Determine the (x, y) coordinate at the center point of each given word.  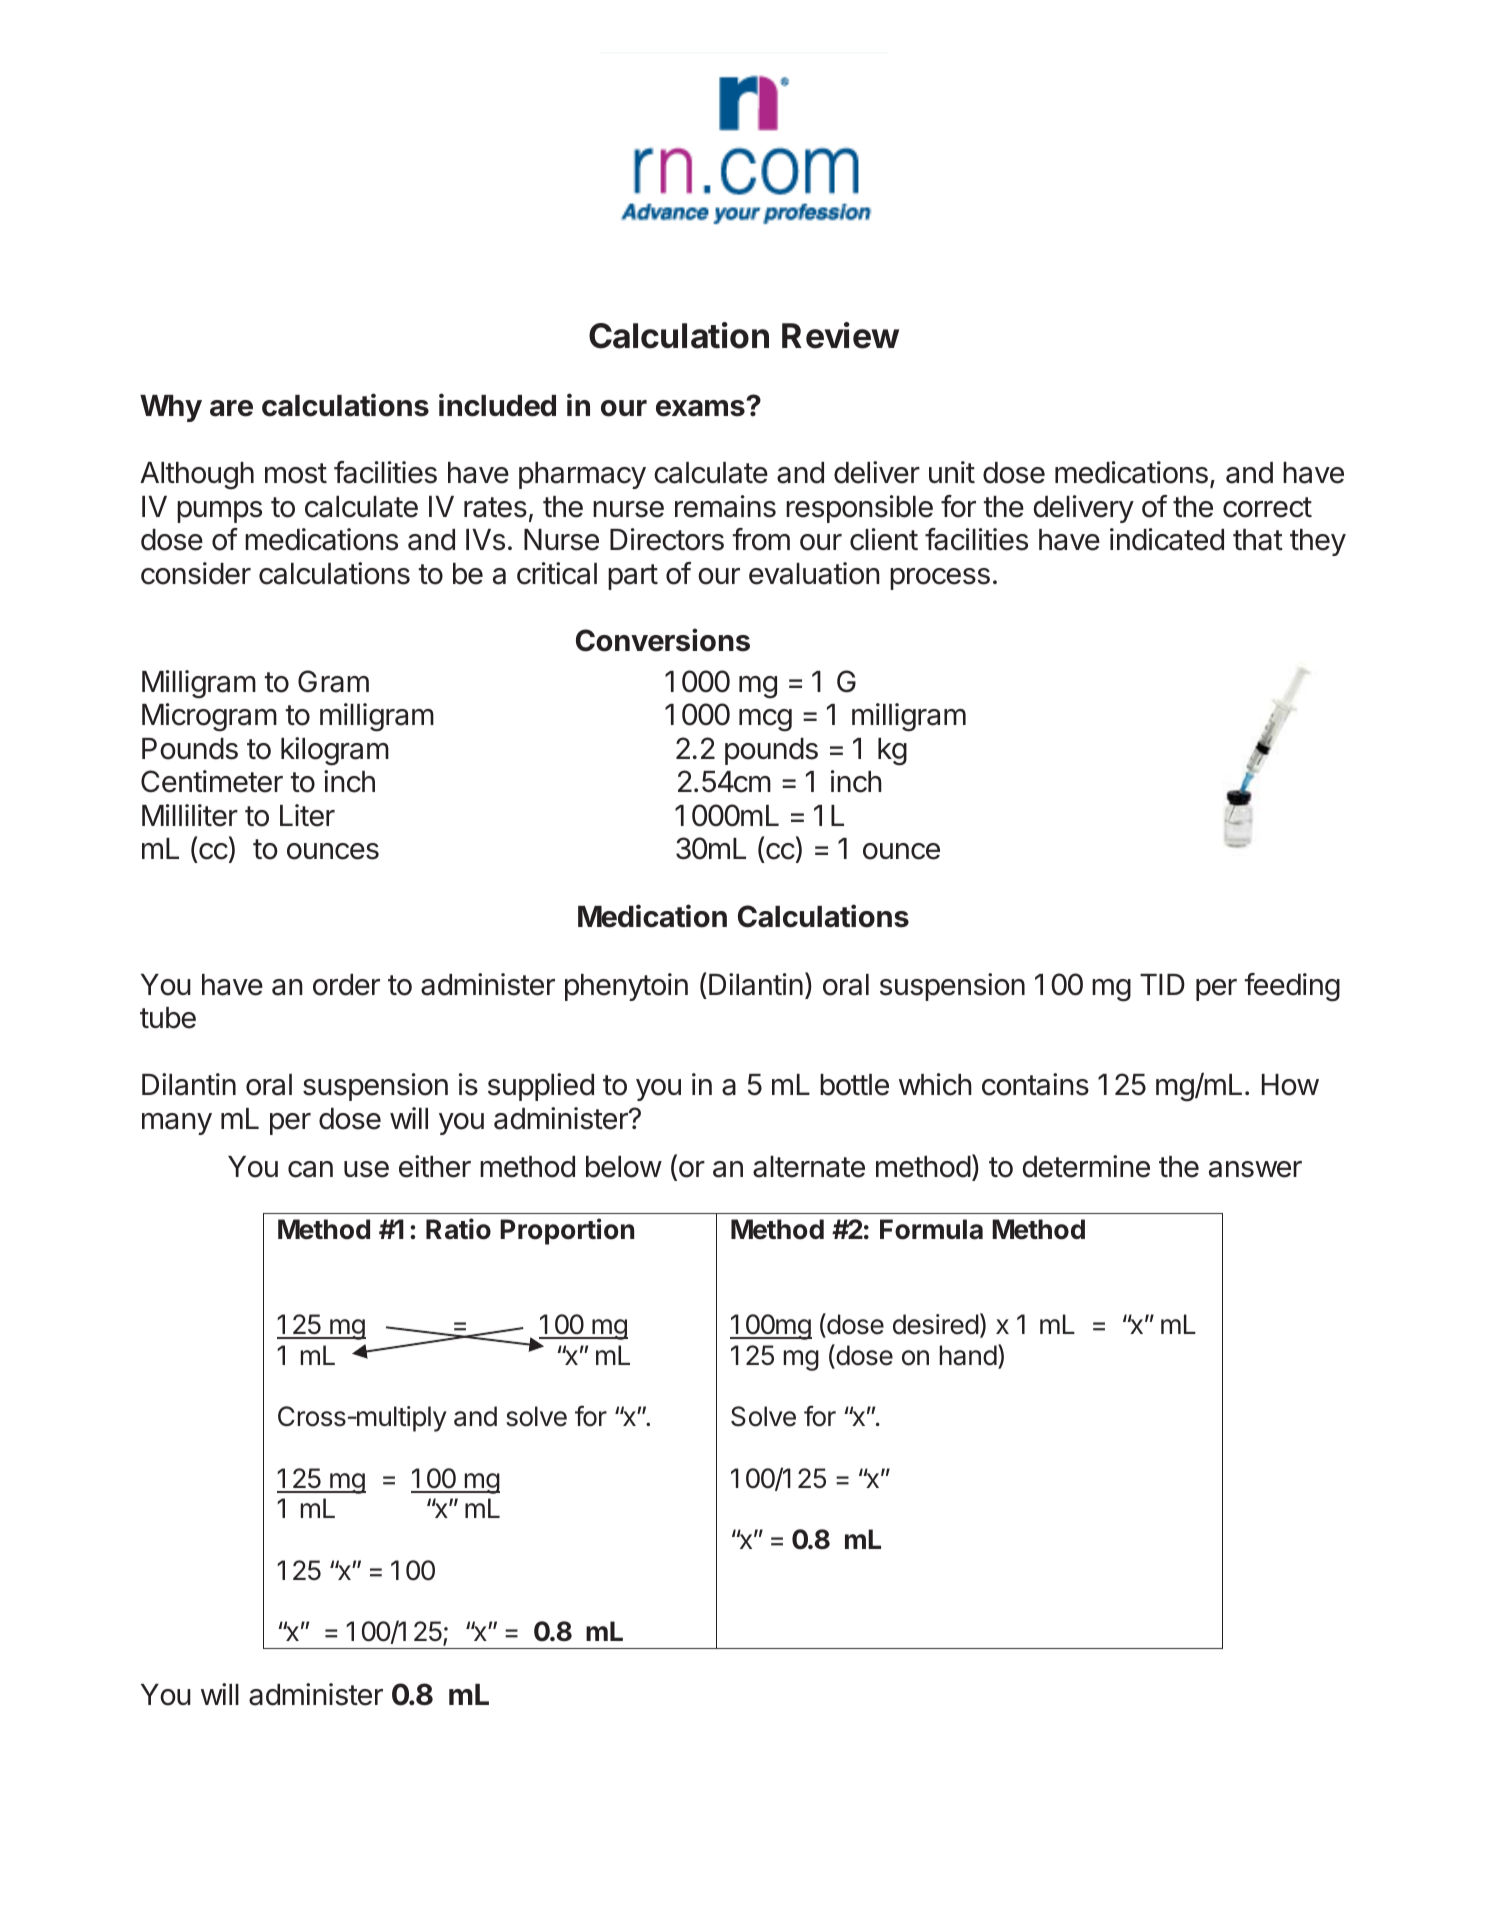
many (177, 1124)
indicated (1167, 539)
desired (936, 1324)
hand (968, 1355)
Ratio (458, 1229)
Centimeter (212, 781)
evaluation (814, 573)
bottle (854, 1085)
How (1290, 1085)
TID (1162, 984)
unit (952, 472)
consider (196, 573)
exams (701, 408)
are (231, 408)
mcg (765, 720)
